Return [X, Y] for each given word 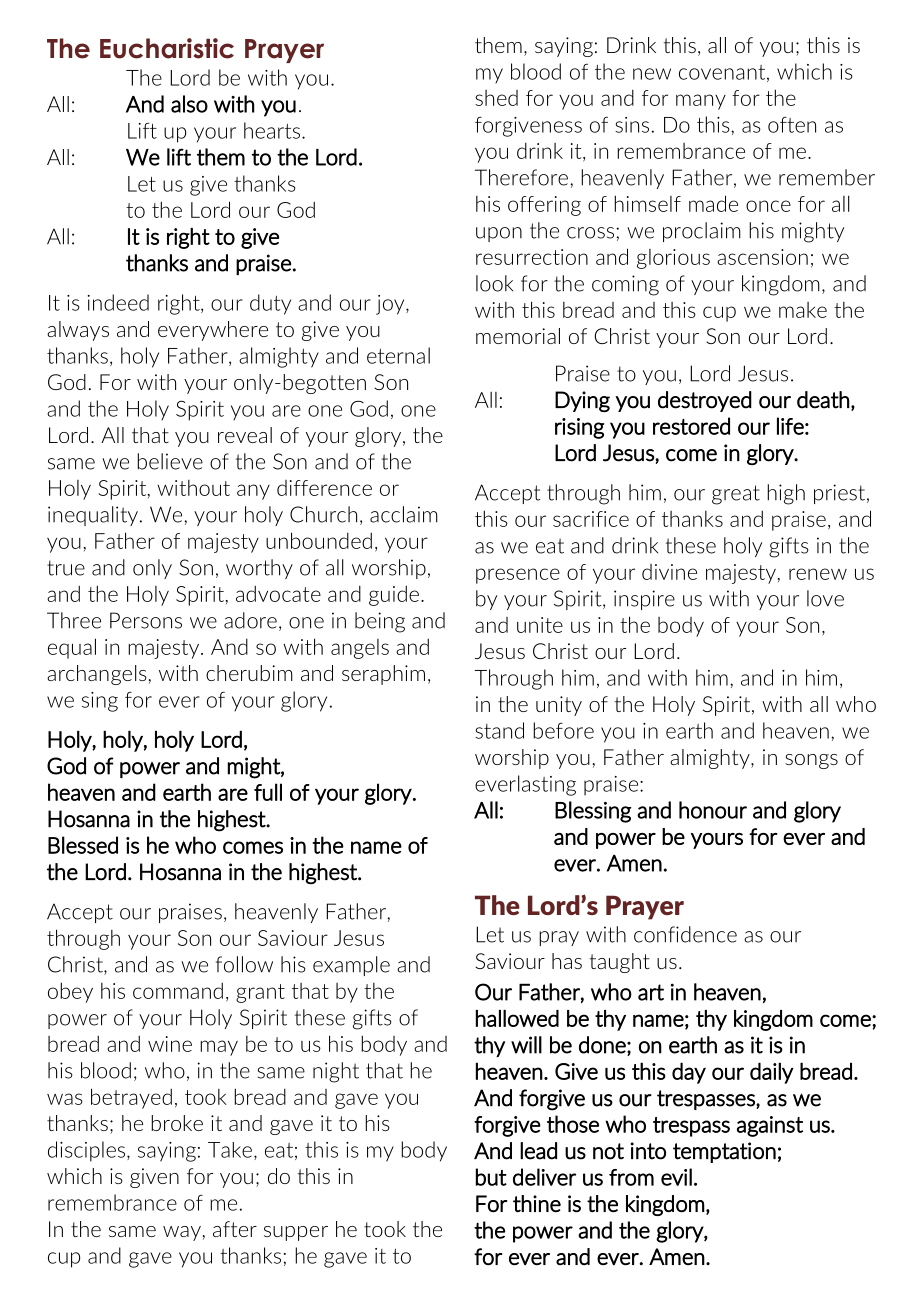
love [825, 598]
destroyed [705, 401]
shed [496, 98]
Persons [146, 620]
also [189, 104]
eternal [398, 355]
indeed [118, 302]
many [701, 102]
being [380, 622]
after [235, 1229]
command [178, 991]
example [351, 966]
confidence [685, 934]
